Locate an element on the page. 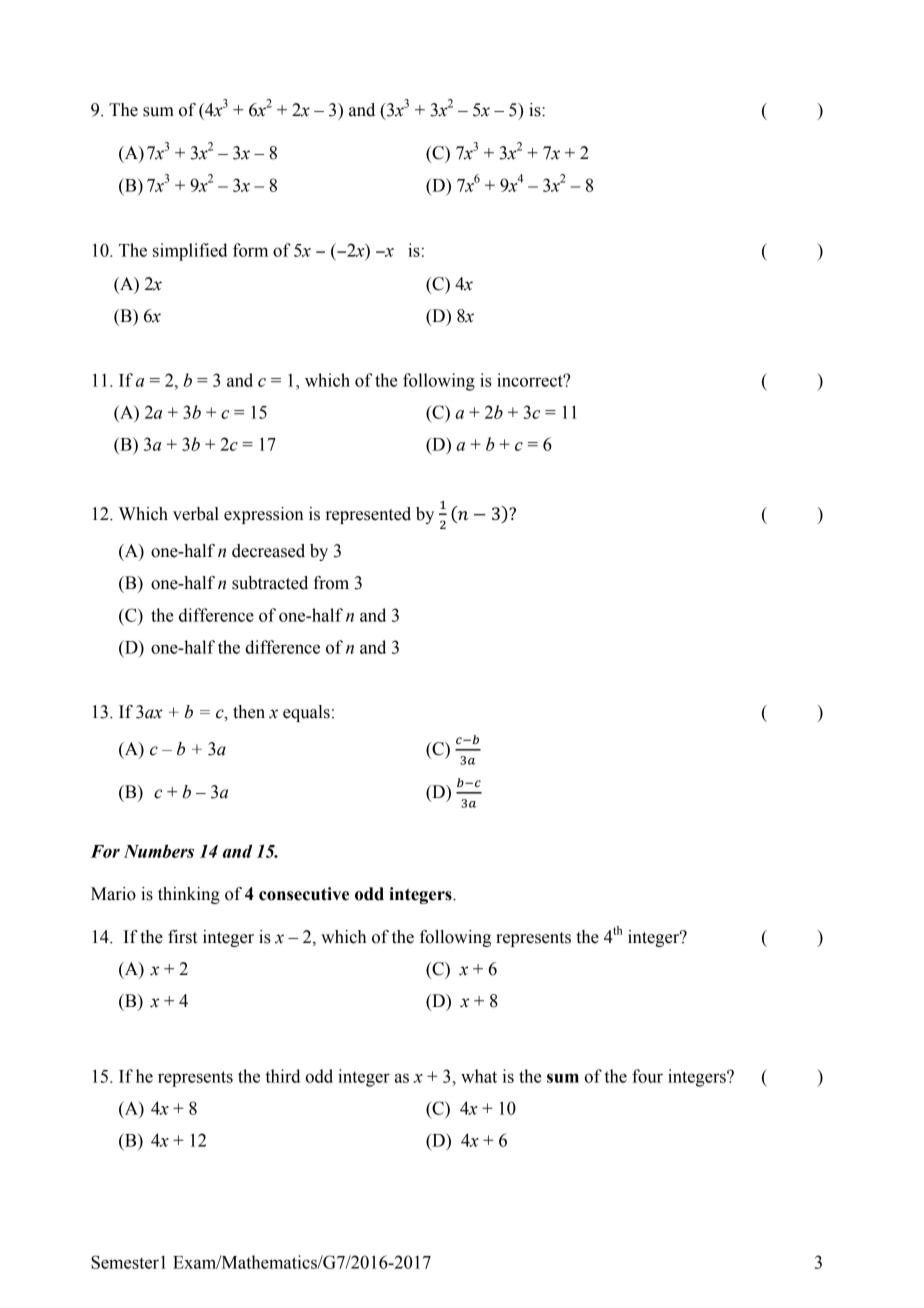  Numbers is located at coordinates (159, 851).
